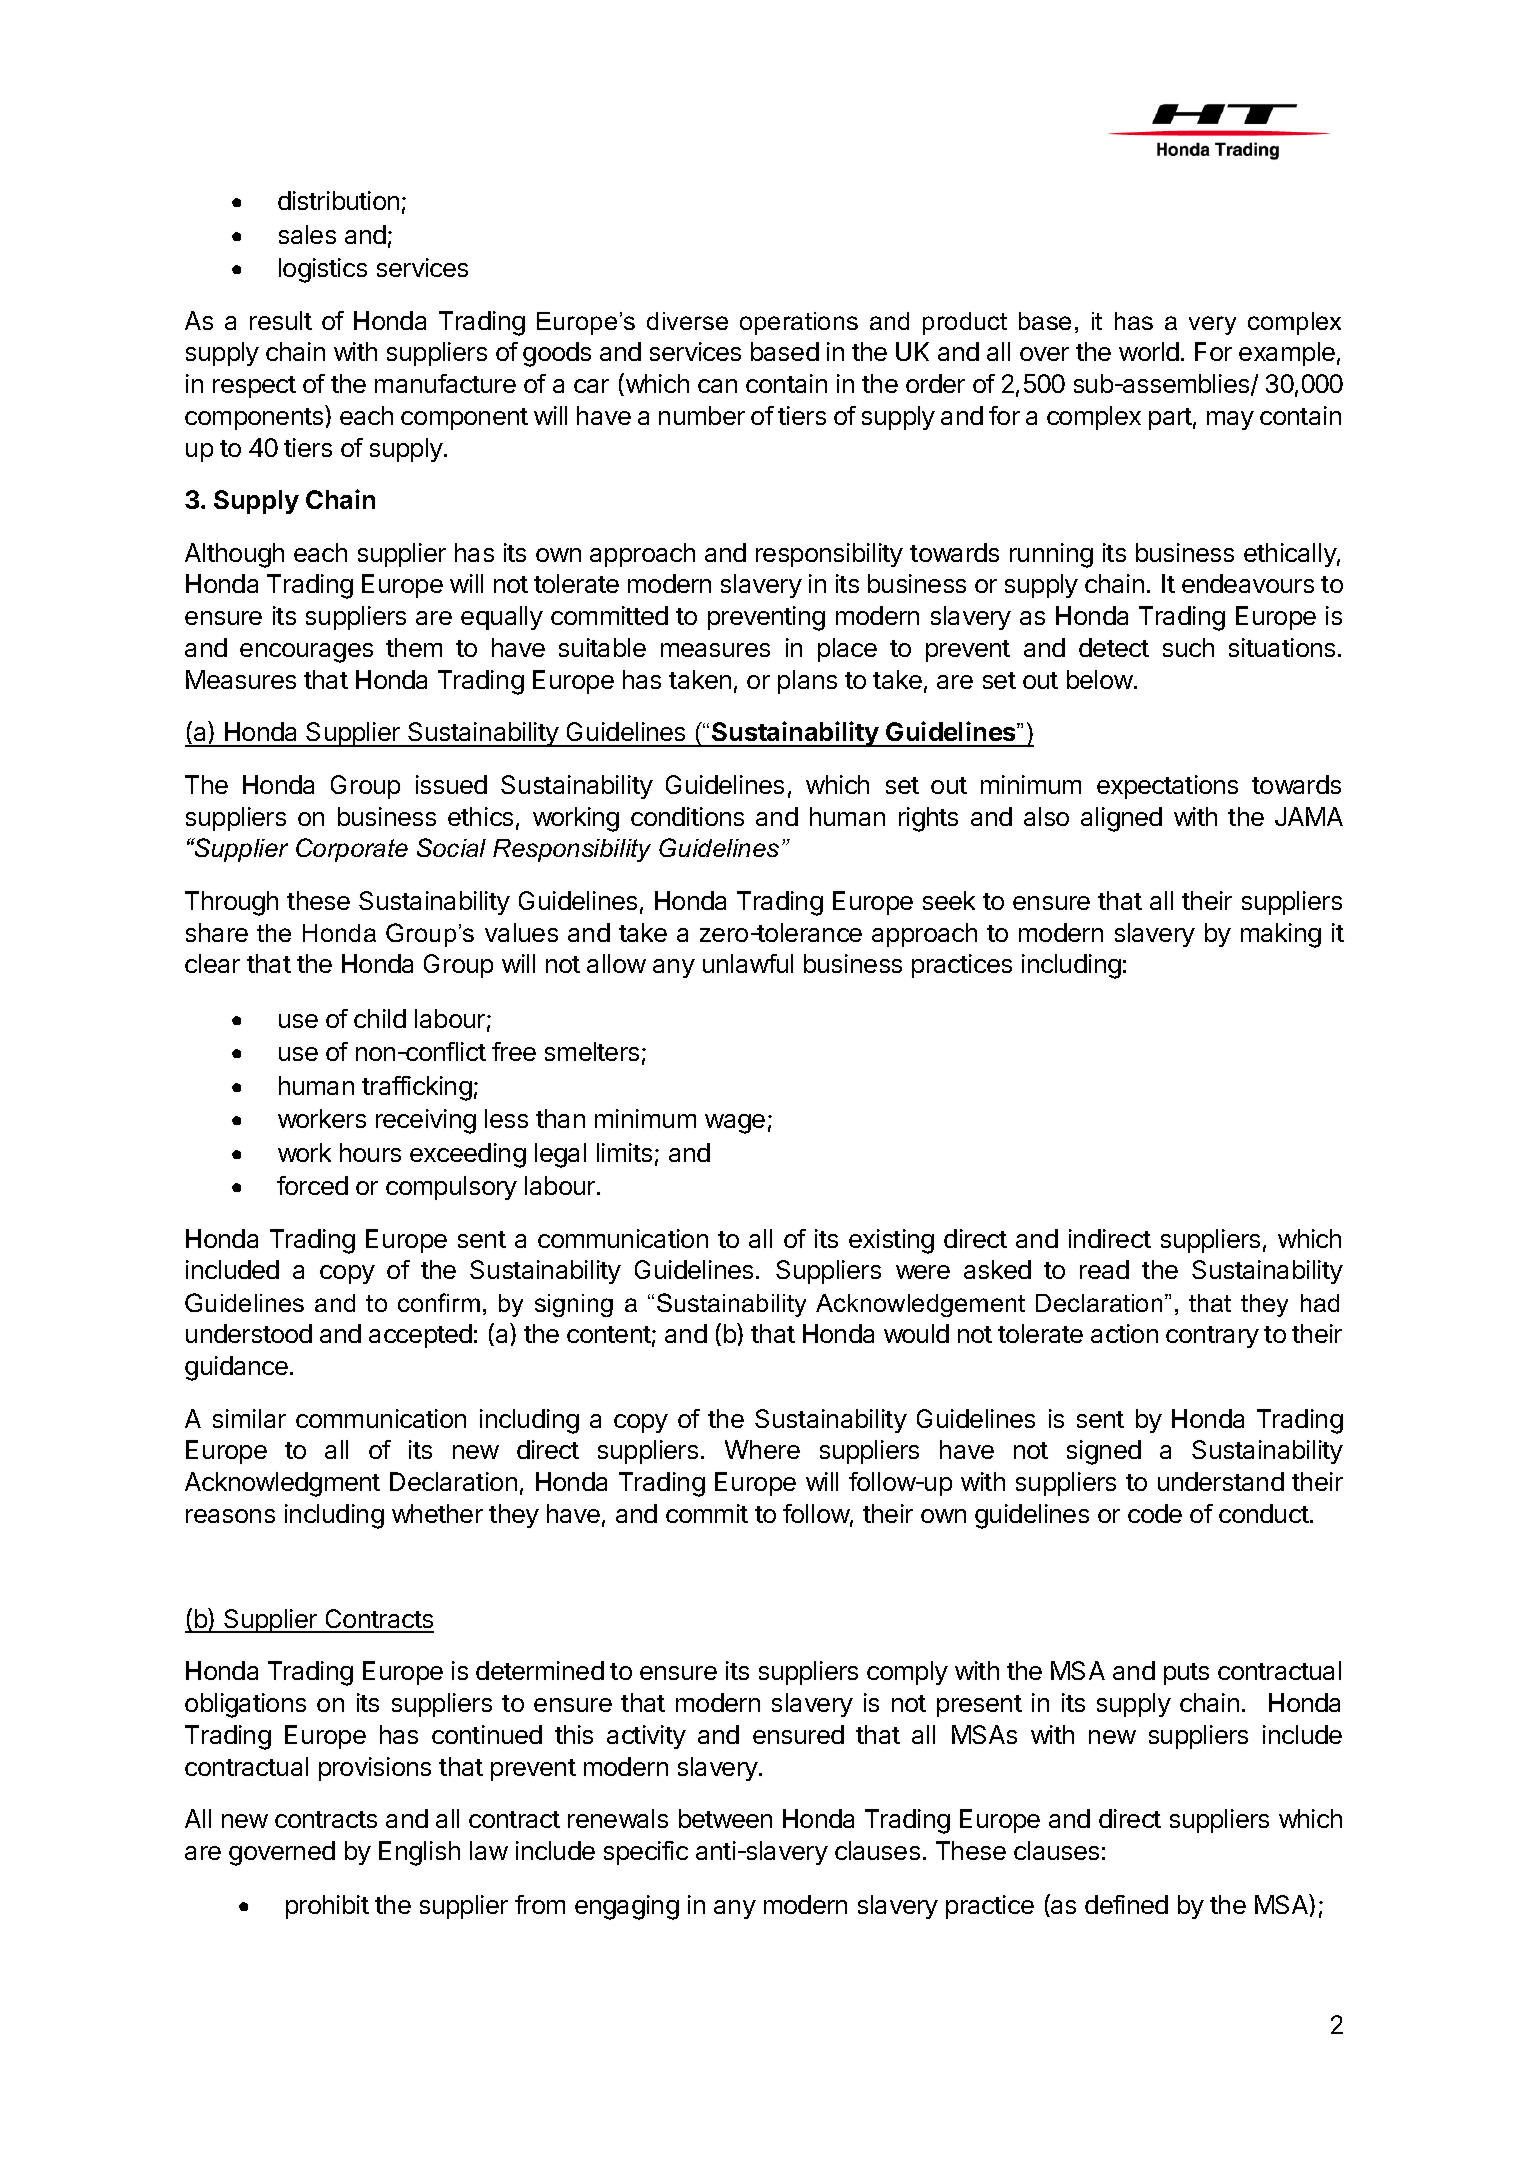  I want to click on between, so click(725, 1818).
